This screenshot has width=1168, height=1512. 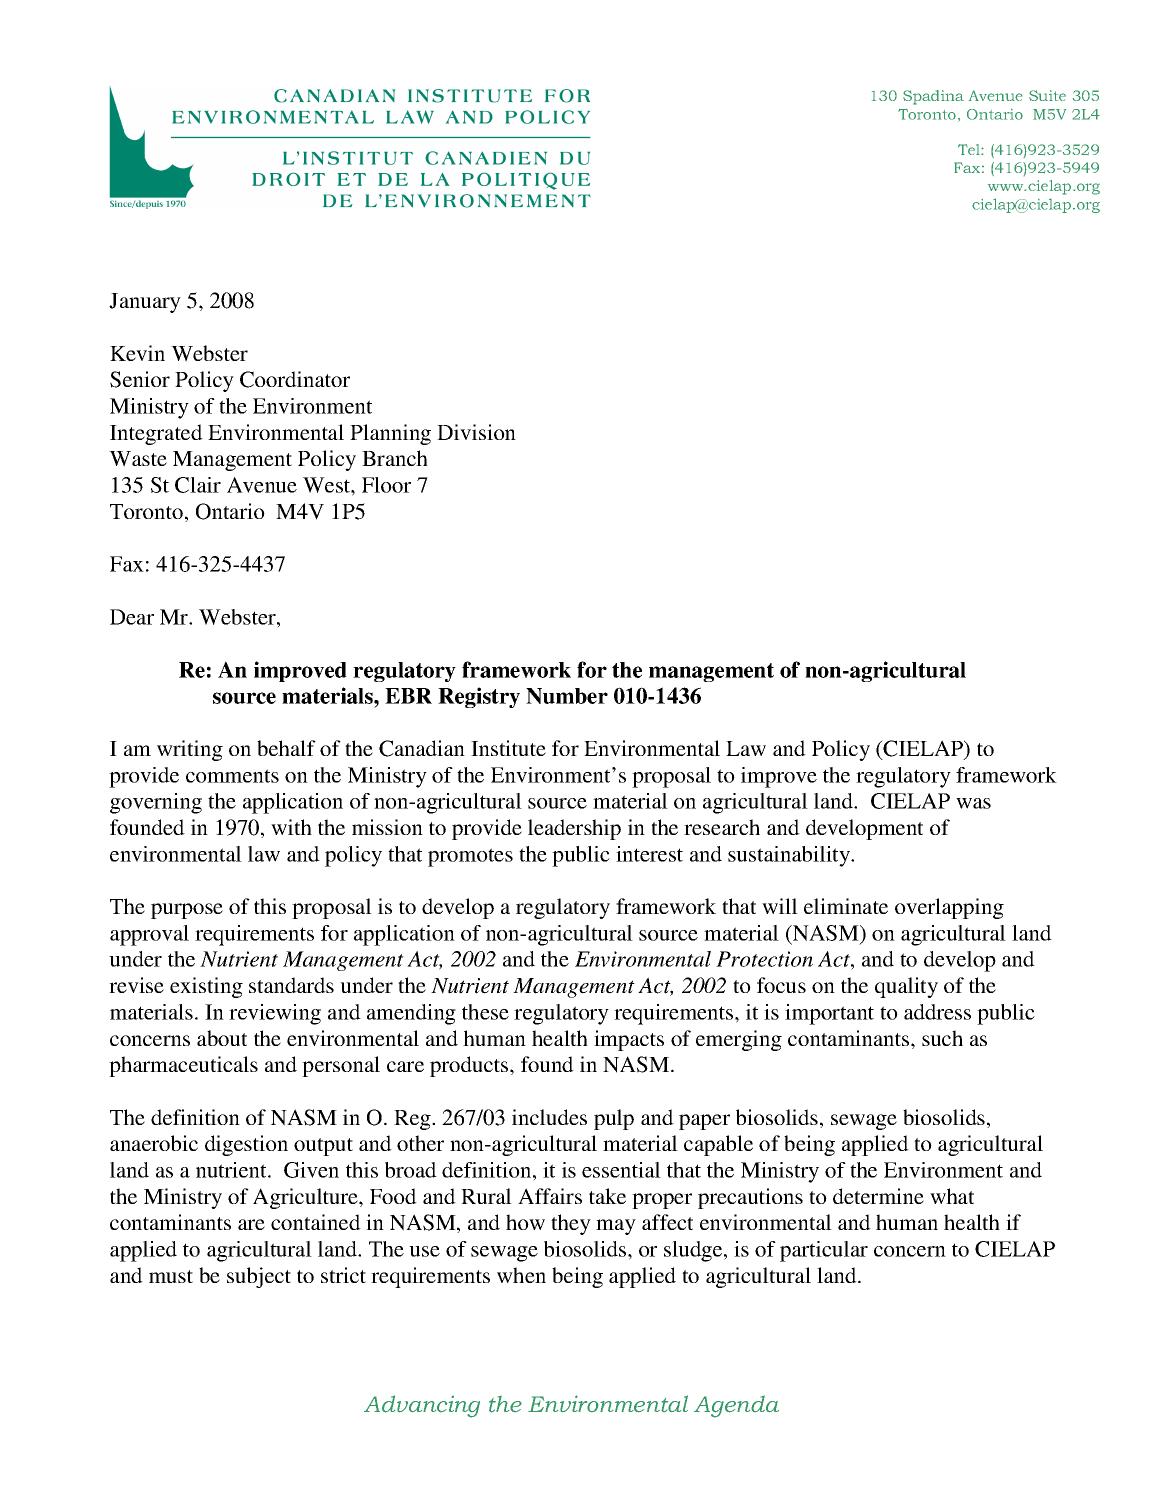 I want to click on such, so click(x=942, y=1038).
